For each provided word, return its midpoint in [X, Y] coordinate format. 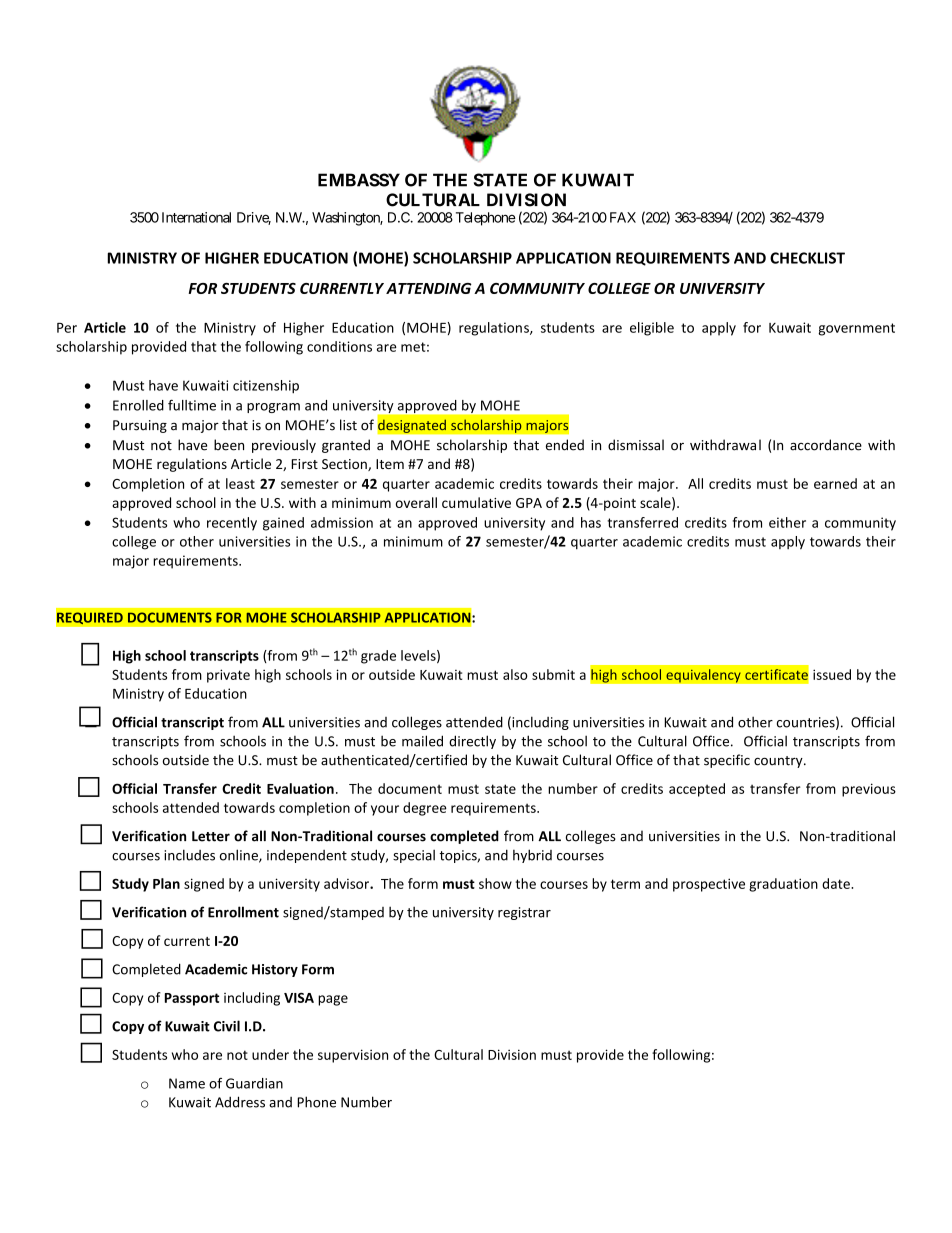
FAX [623, 217]
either [787, 522]
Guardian [254, 1083]
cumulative [476, 502]
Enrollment [243, 912]
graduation [783, 885]
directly [472, 742]
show [495, 883]
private [228, 676]
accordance [826, 445]
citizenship [266, 387]
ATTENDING [429, 288]
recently [232, 524]
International [196, 217]
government [856, 329]
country [779, 762]
